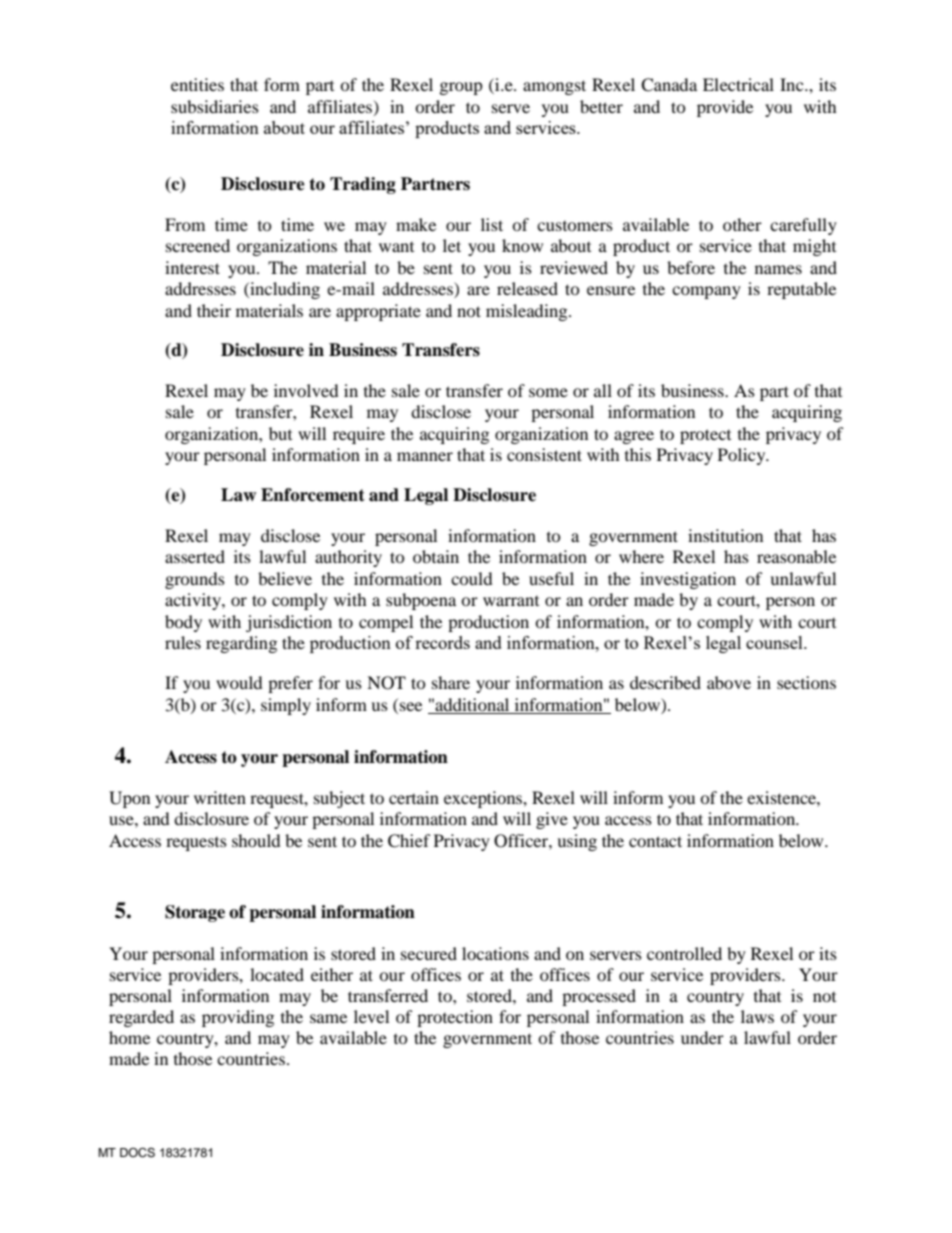 This screenshot has height=1233, width=952. What do you see at coordinates (655, 841) in the screenshot?
I see `contact` at bounding box center [655, 841].
